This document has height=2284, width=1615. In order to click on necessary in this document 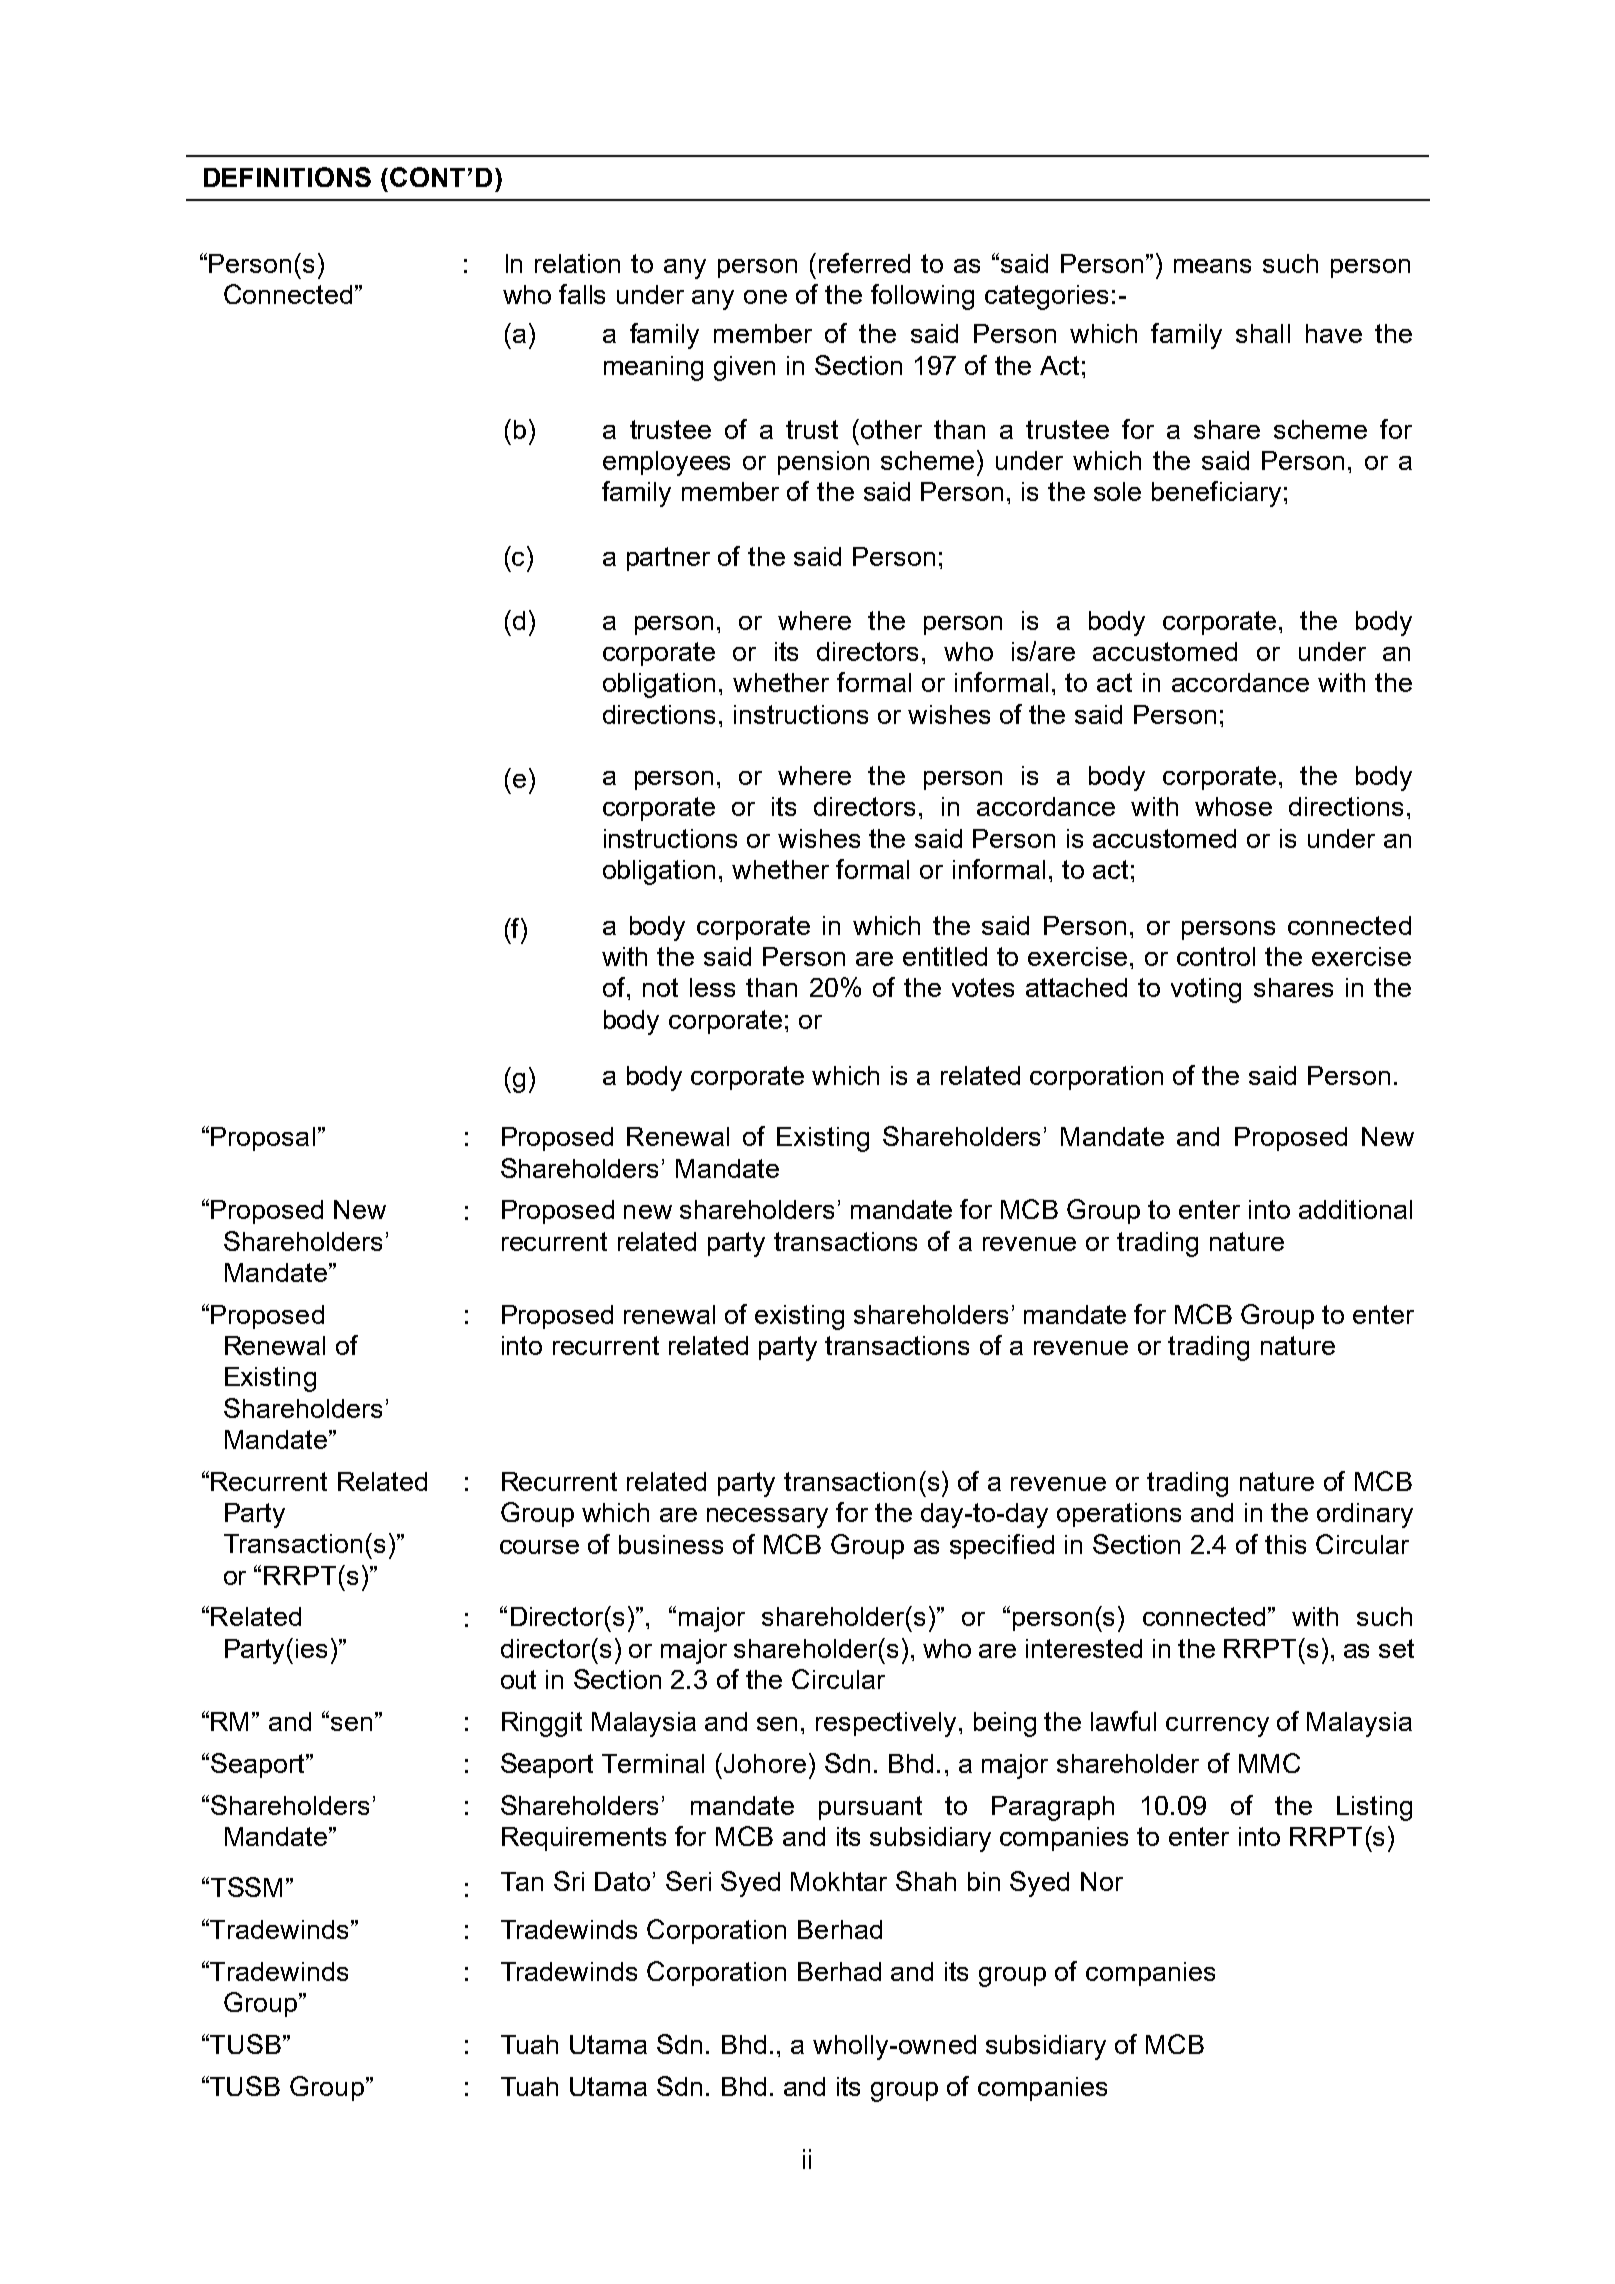, I will do `click(767, 1518)`.
